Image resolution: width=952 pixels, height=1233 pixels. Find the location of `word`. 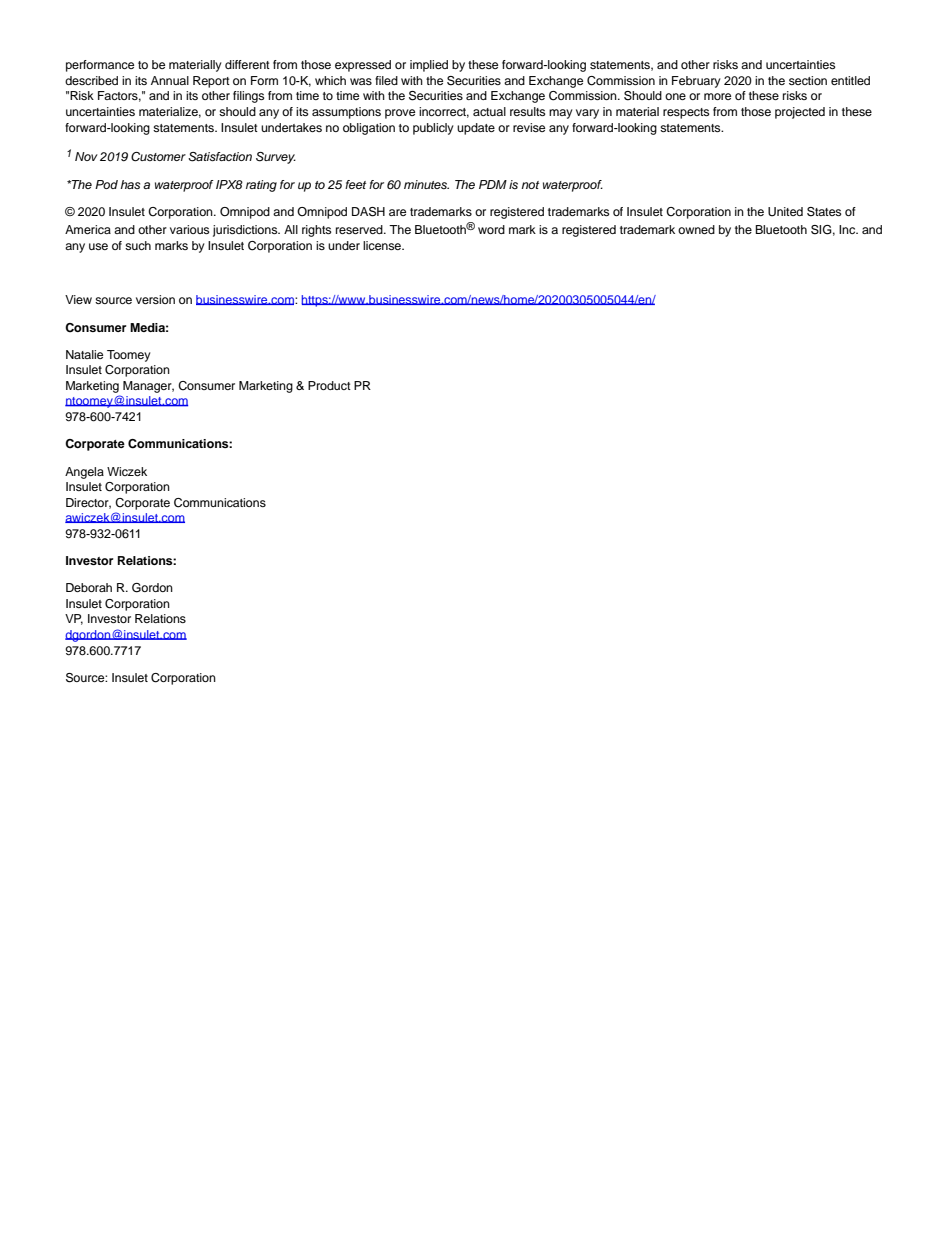

word is located at coordinates (491, 229).
